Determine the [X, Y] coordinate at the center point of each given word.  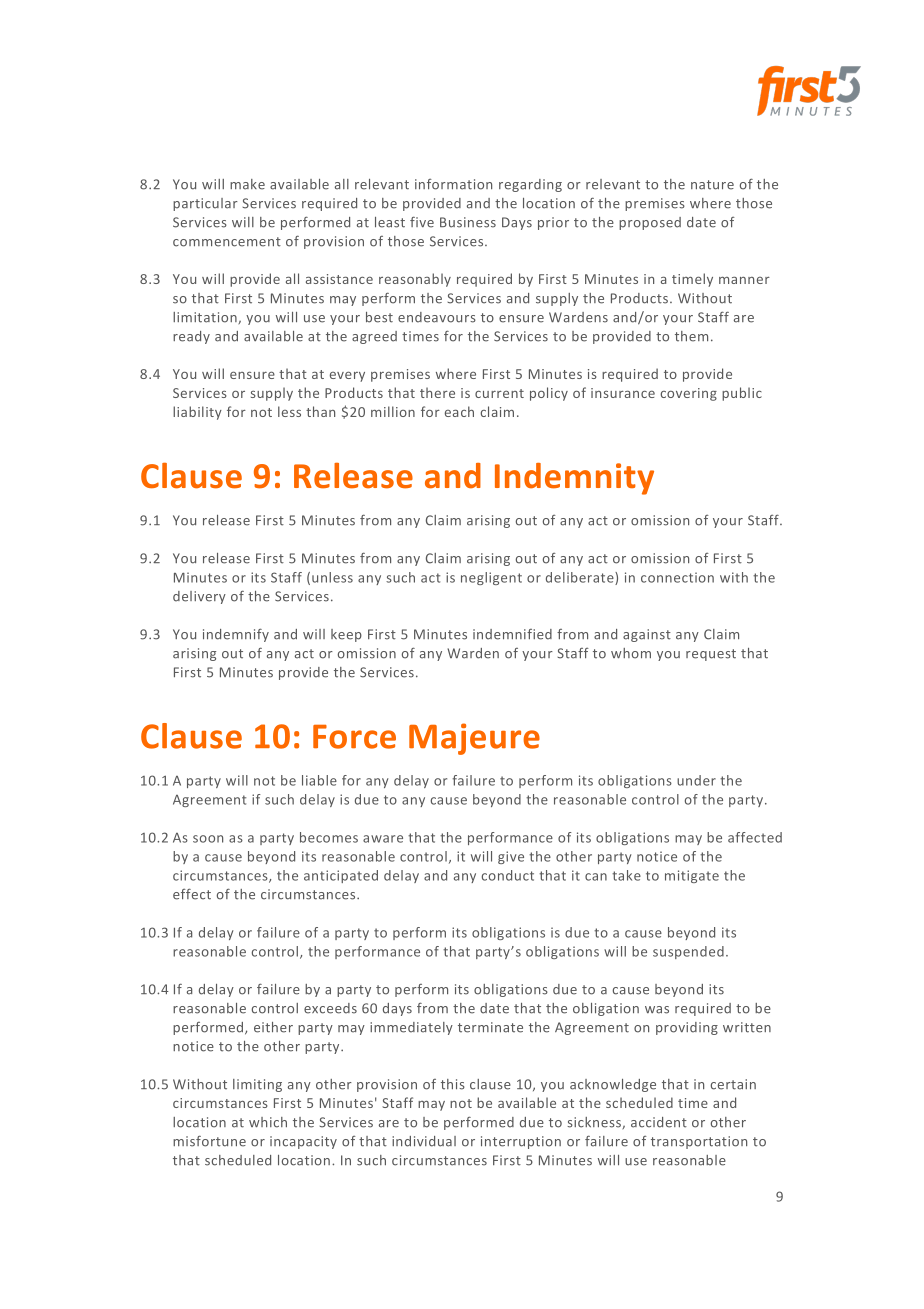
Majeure [474, 739]
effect [192, 894]
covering [689, 394]
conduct [508, 875]
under [696, 780]
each [459, 411]
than [320, 411]
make [247, 184]
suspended [688, 952]
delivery [199, 597]
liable [319, 780]
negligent [491, 578]
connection [677, 577]
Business [468, 222]
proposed [650, 223]
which [268, 1122]
